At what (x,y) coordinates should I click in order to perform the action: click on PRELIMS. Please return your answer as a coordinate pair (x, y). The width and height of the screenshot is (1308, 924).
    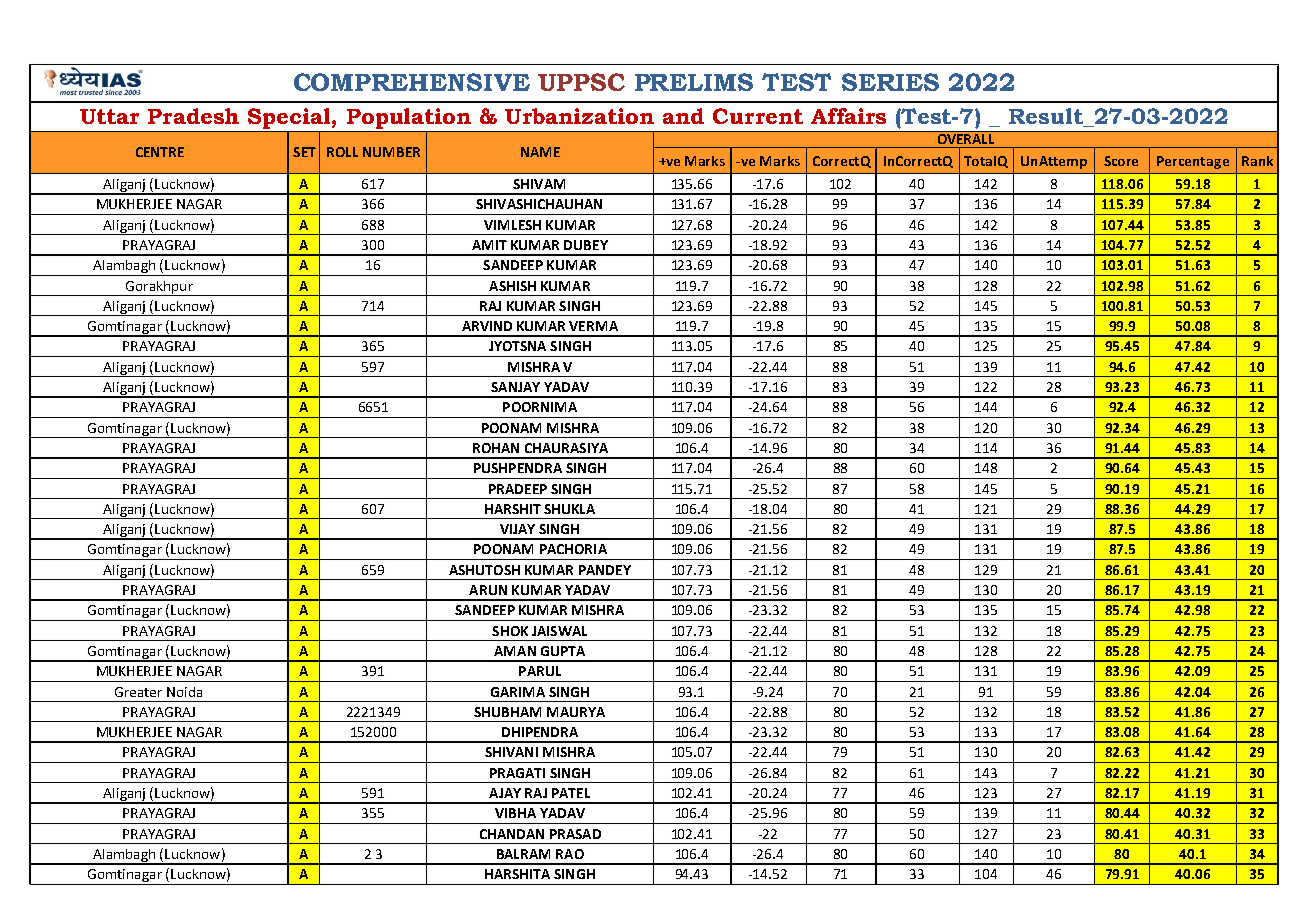
    Looking at the image, I should click on (694, 82).
